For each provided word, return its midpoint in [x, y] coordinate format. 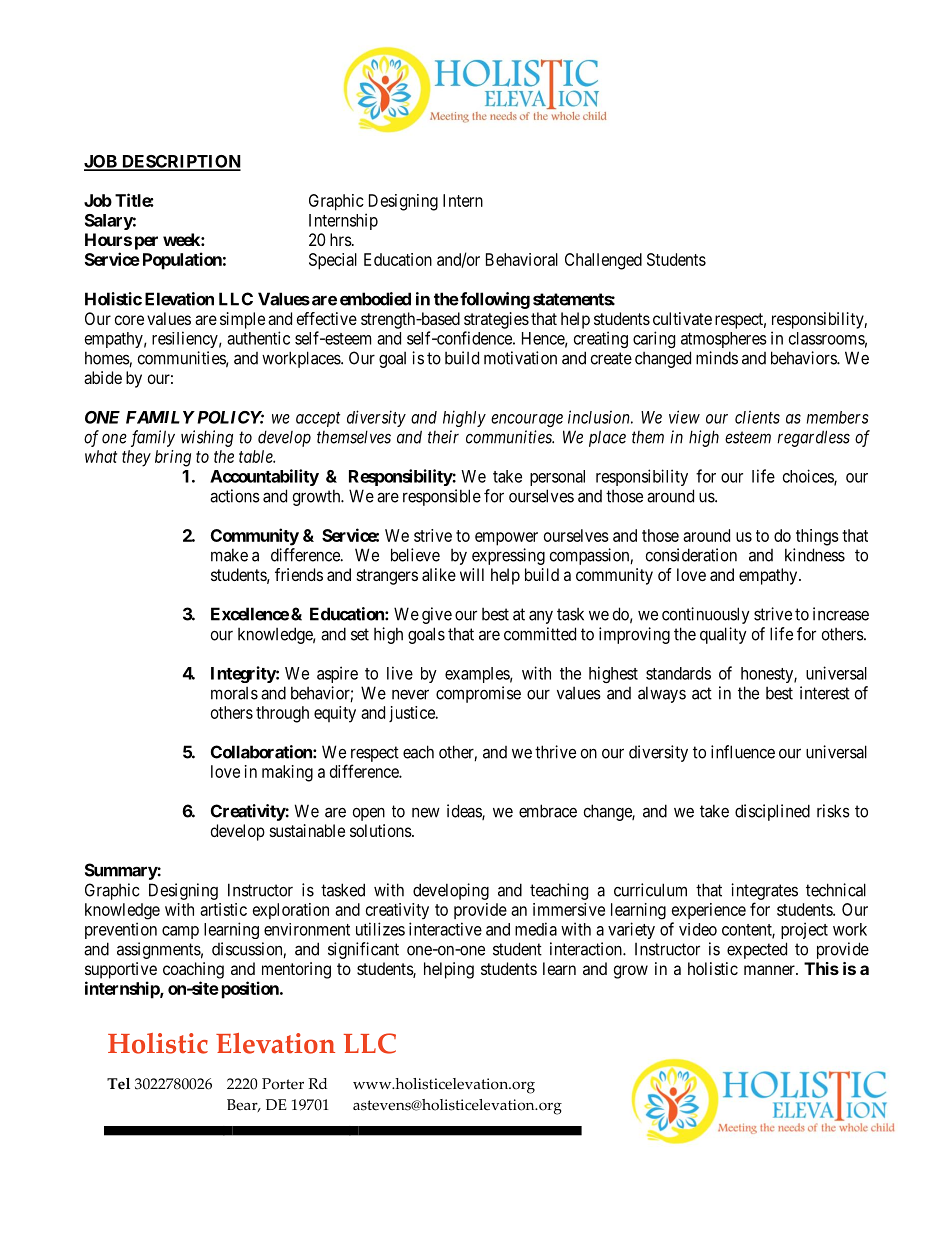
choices [809, 477]
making [287, 773]
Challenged [603, 261]
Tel [118, 1084]
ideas [465, 812]
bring [173, 458]
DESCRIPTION [180, 162]
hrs [341, 239]
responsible [442, 497]
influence [743, 752]
